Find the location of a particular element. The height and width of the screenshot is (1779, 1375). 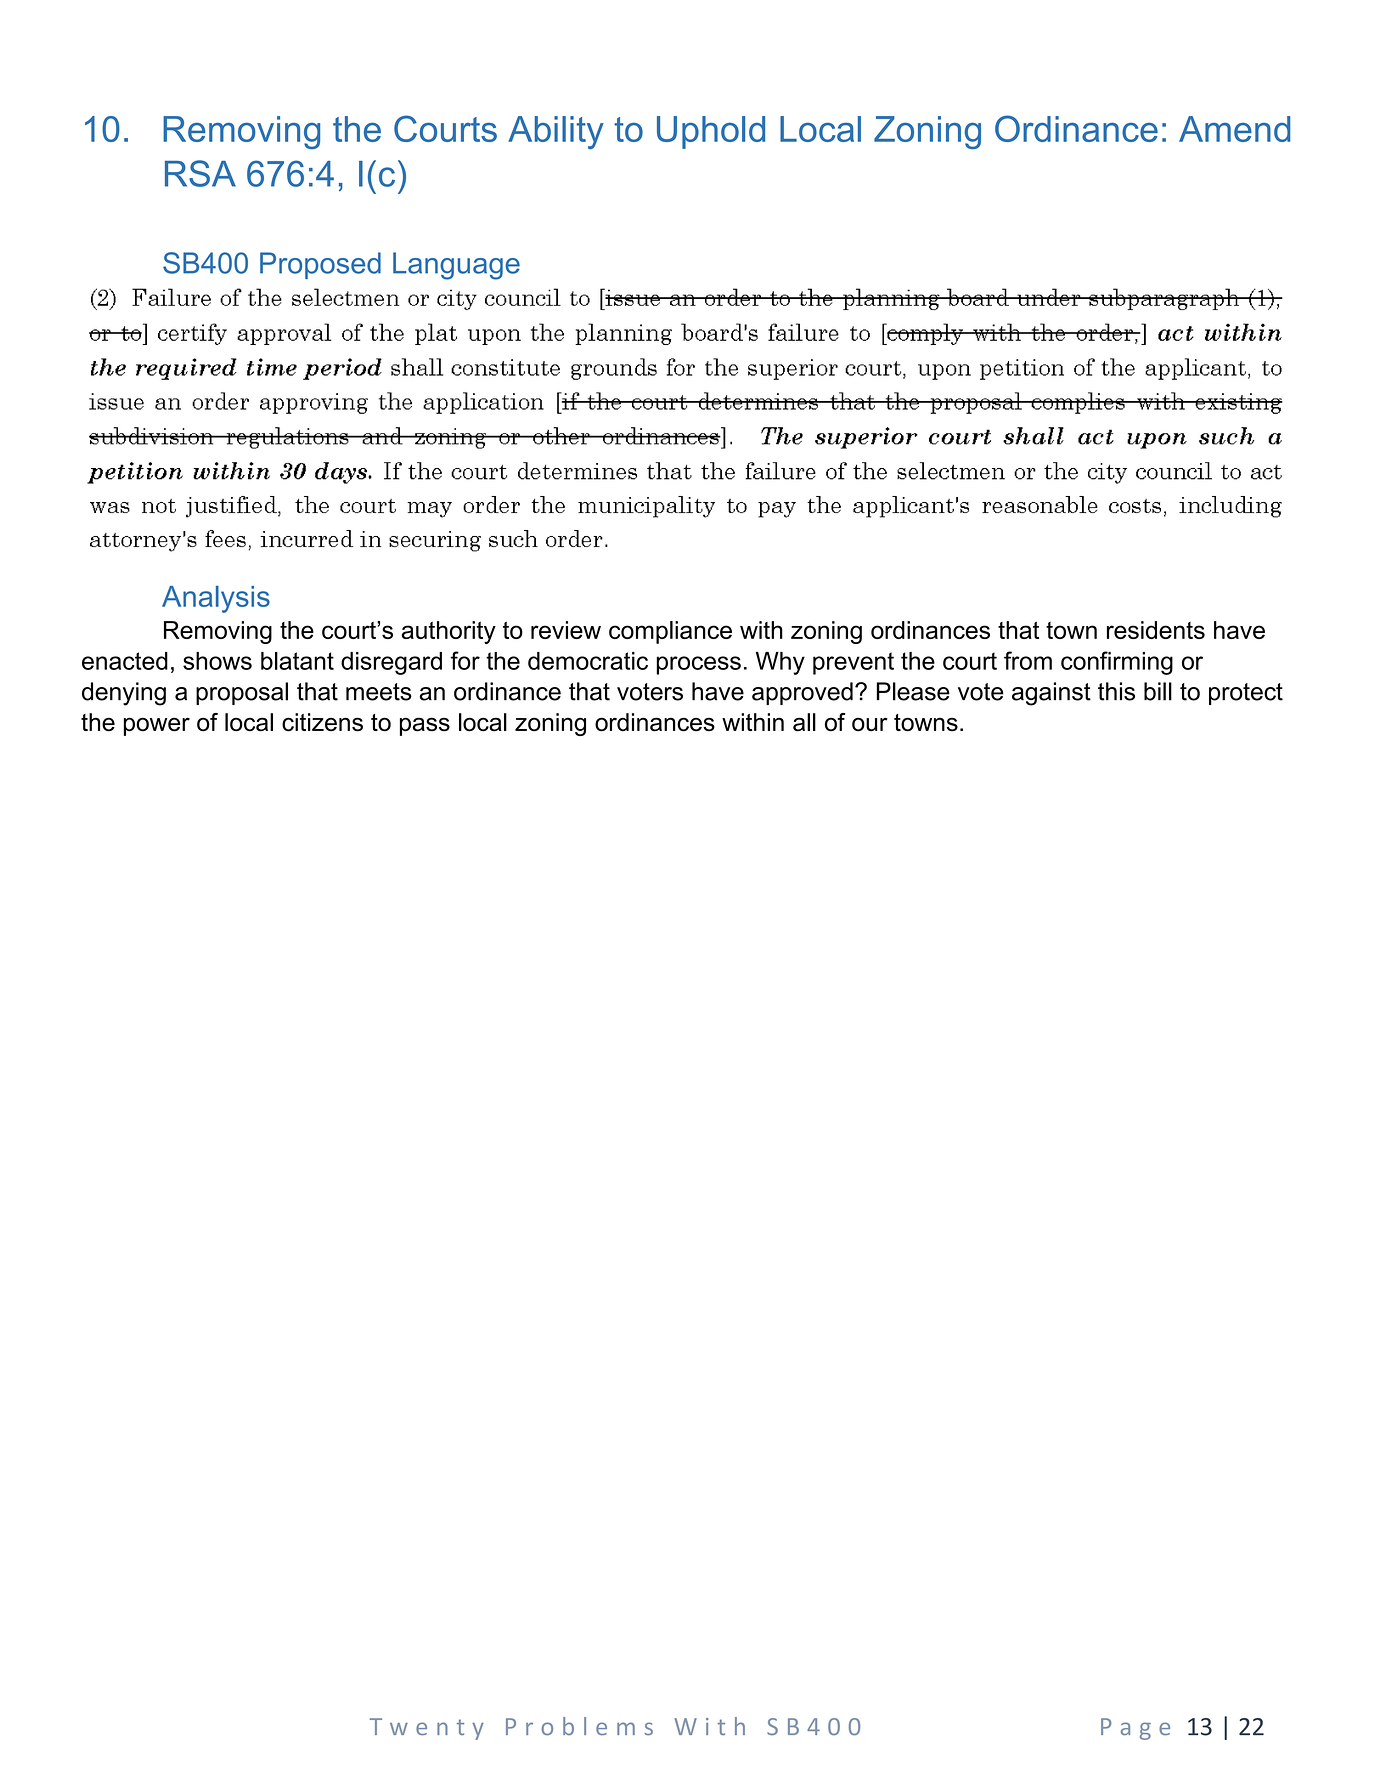

Amend is located at coordinates (1234, 129).
